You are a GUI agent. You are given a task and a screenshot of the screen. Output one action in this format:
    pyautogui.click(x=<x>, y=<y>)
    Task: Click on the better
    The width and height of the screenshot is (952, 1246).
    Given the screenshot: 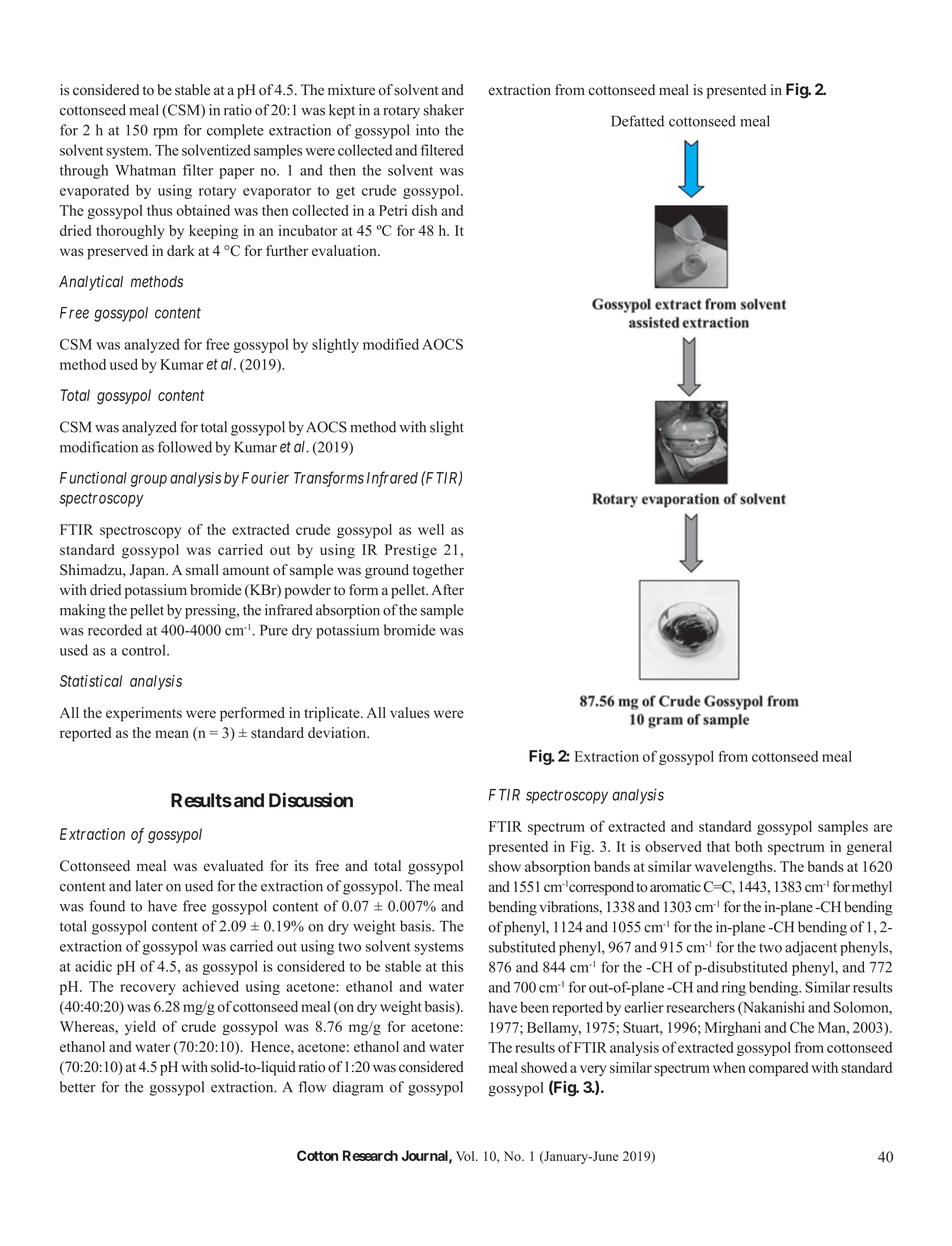 What is the action you would take?
    pyautogui.click(x=78, y=1087)
